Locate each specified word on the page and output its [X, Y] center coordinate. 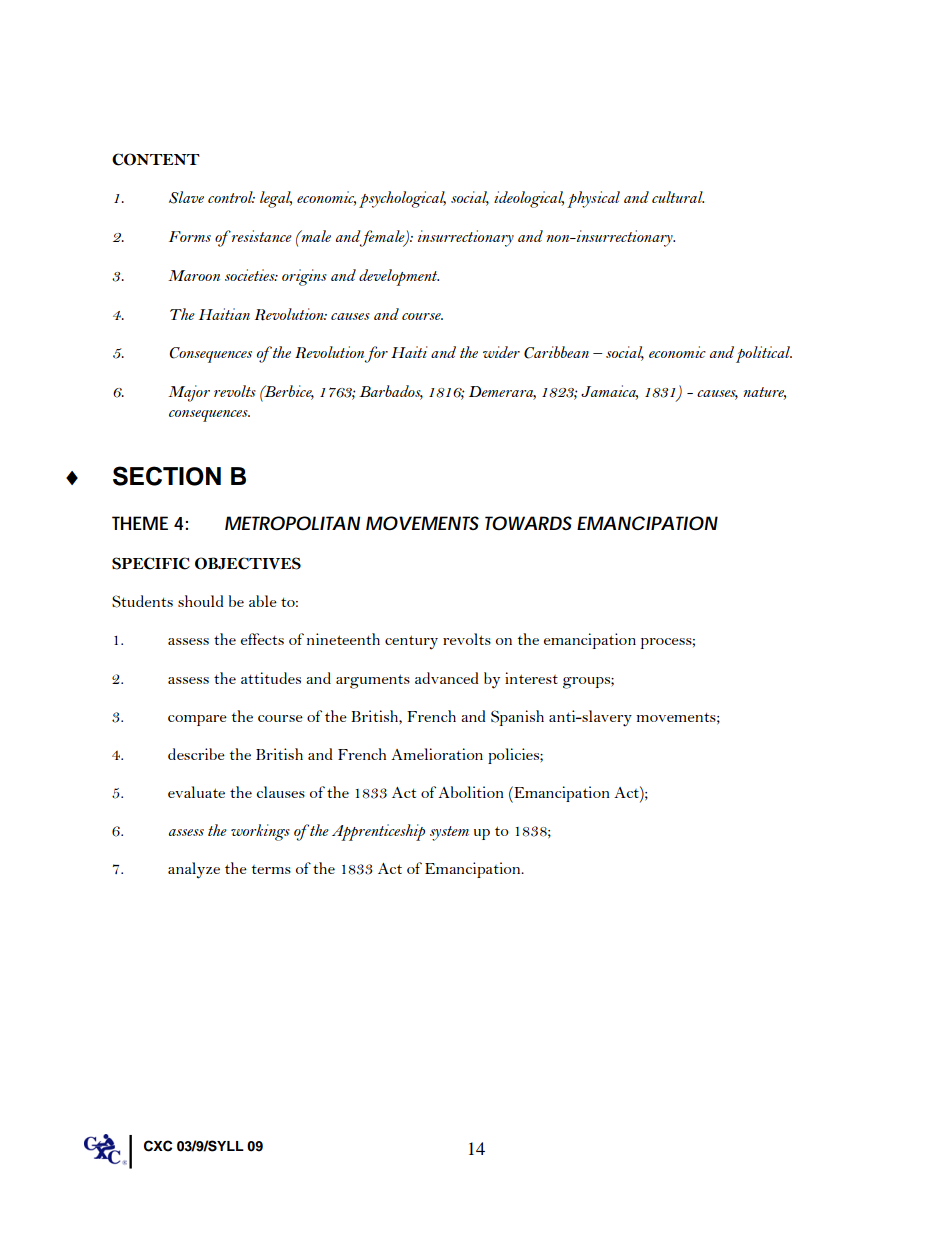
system [449, 833]
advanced [447, 678]
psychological [402, 199]
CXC [158, 1146]
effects [262, 639]
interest [531, 678]
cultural [678, 197]
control [231, 197]
